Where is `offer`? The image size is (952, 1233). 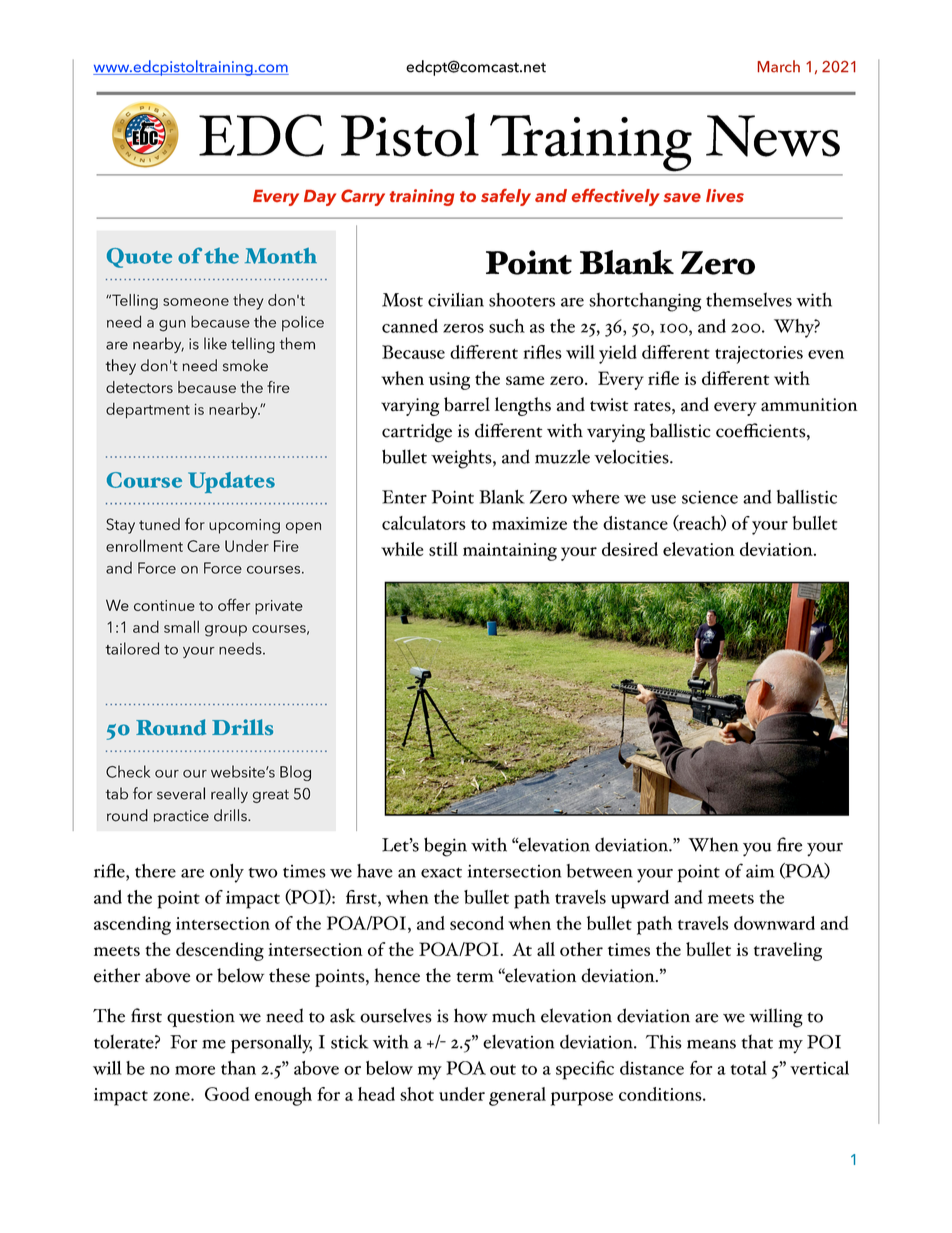
offer is located at coordinates (234, 604).
